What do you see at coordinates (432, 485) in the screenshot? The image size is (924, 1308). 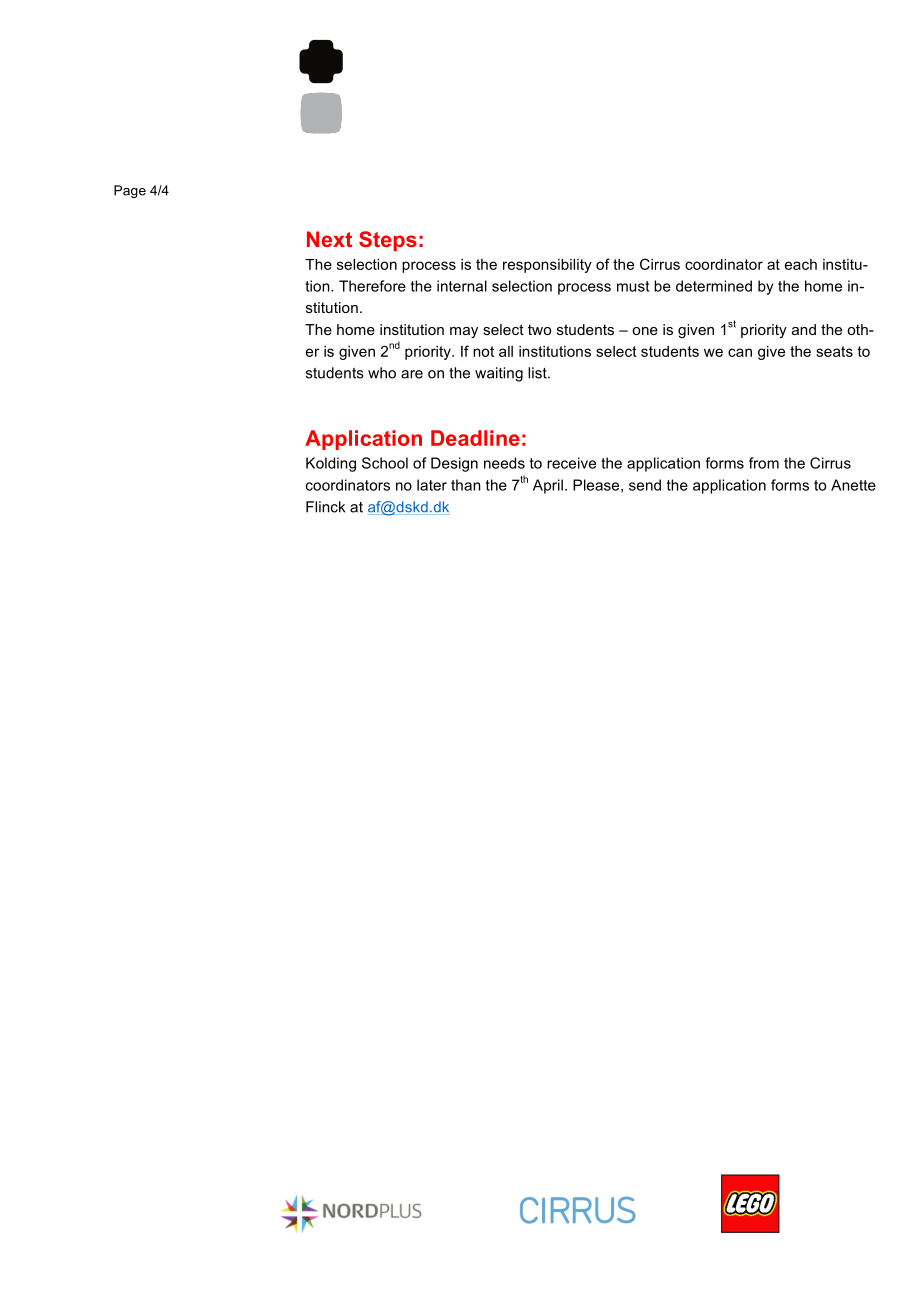 I see `later` at bounding box center [432, 485].
